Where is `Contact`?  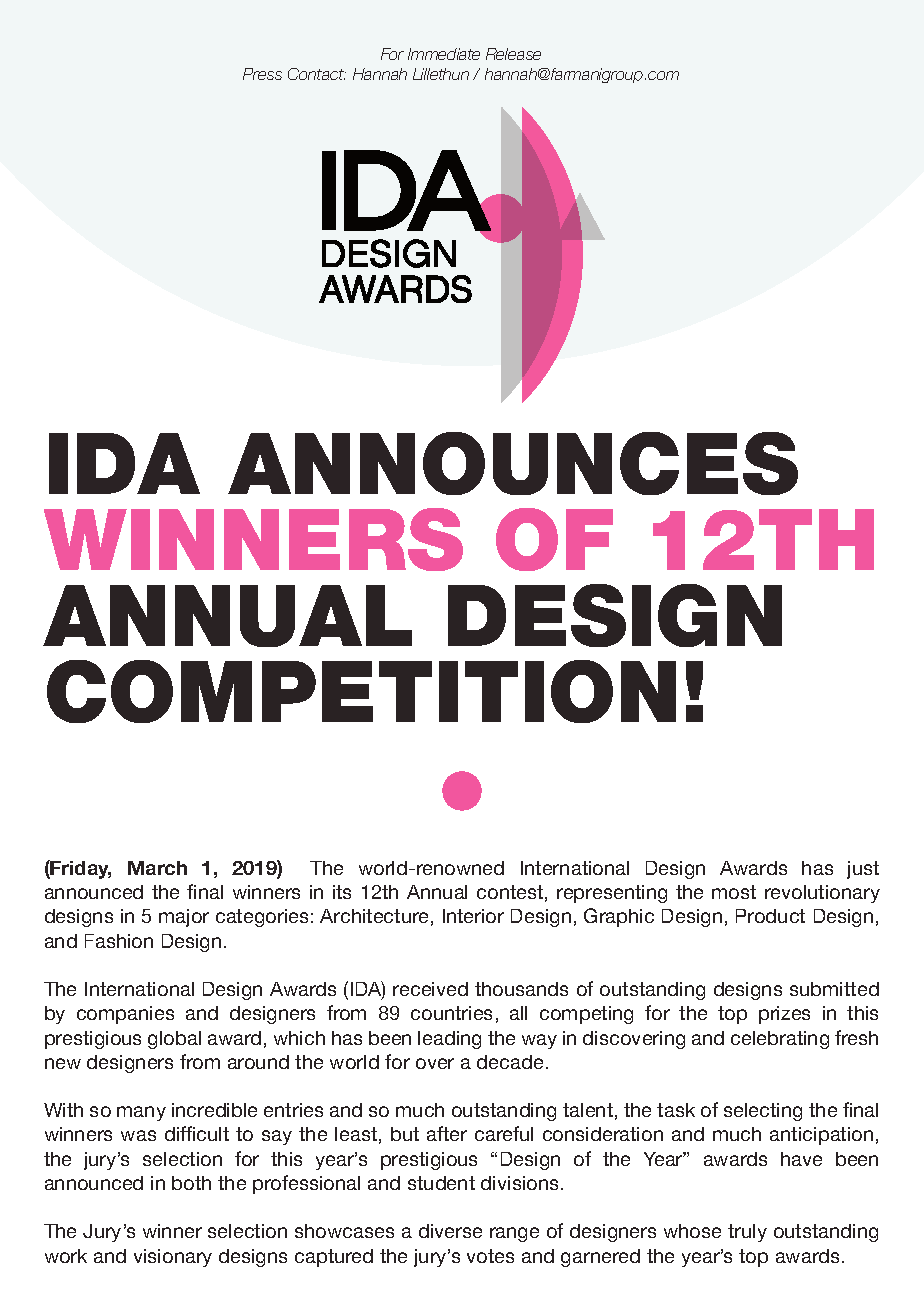
Contact is located at coordinates (317, 74).
